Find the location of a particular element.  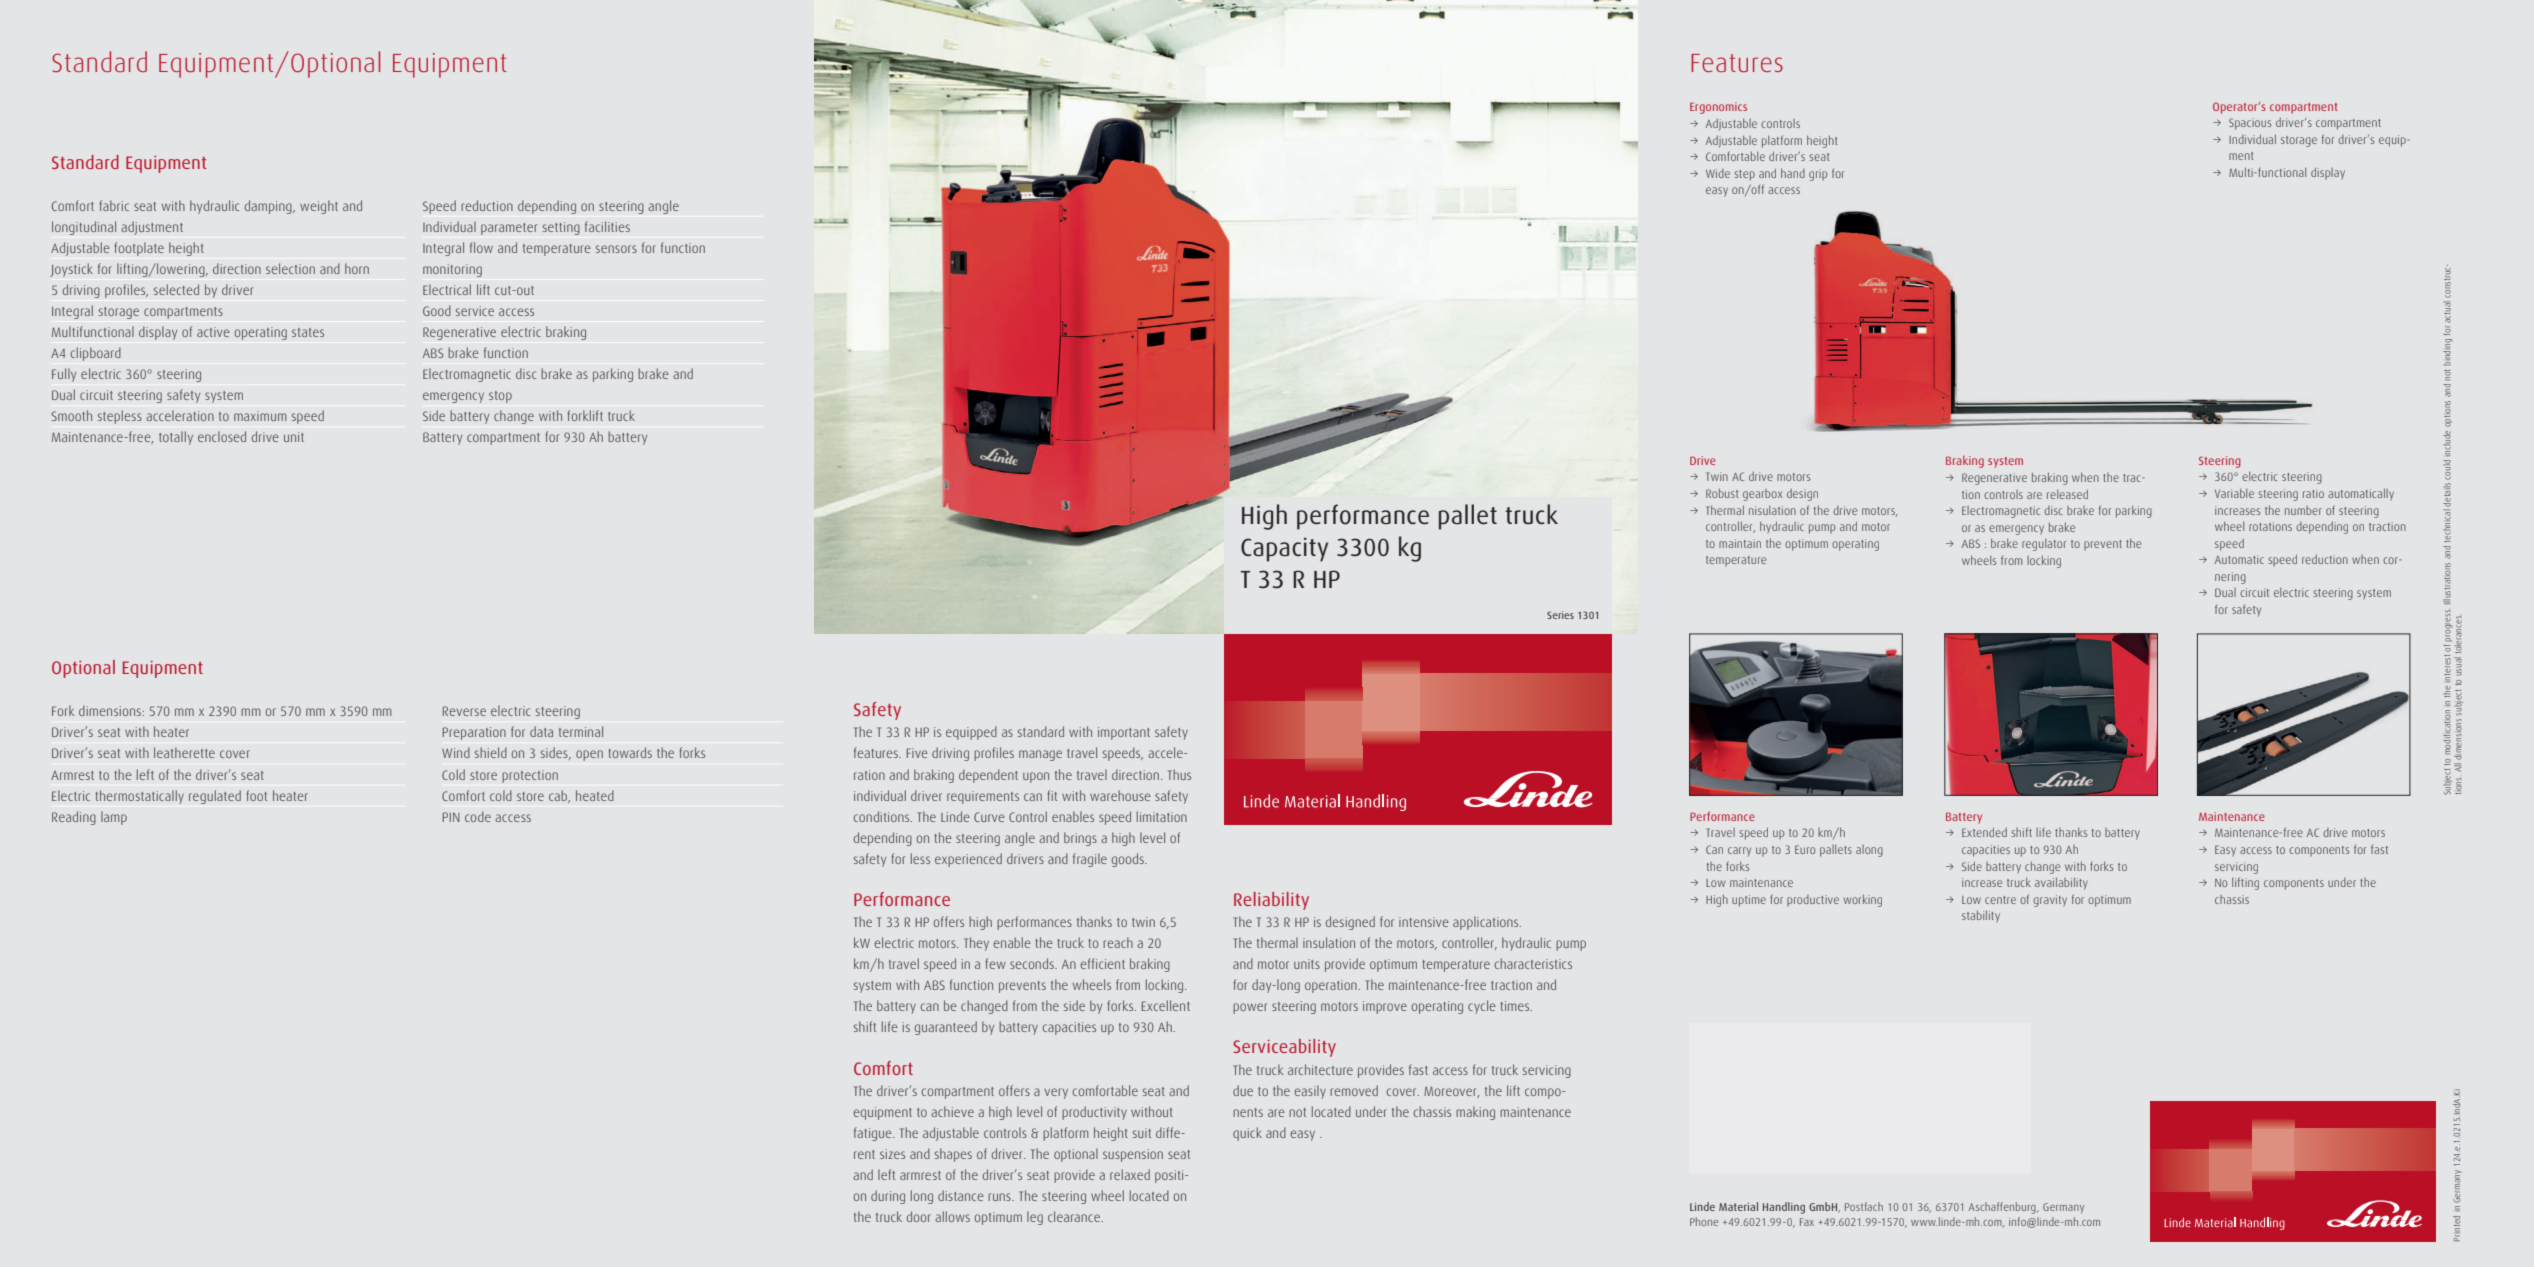

enclosed is located at coordinates (222, 436).
